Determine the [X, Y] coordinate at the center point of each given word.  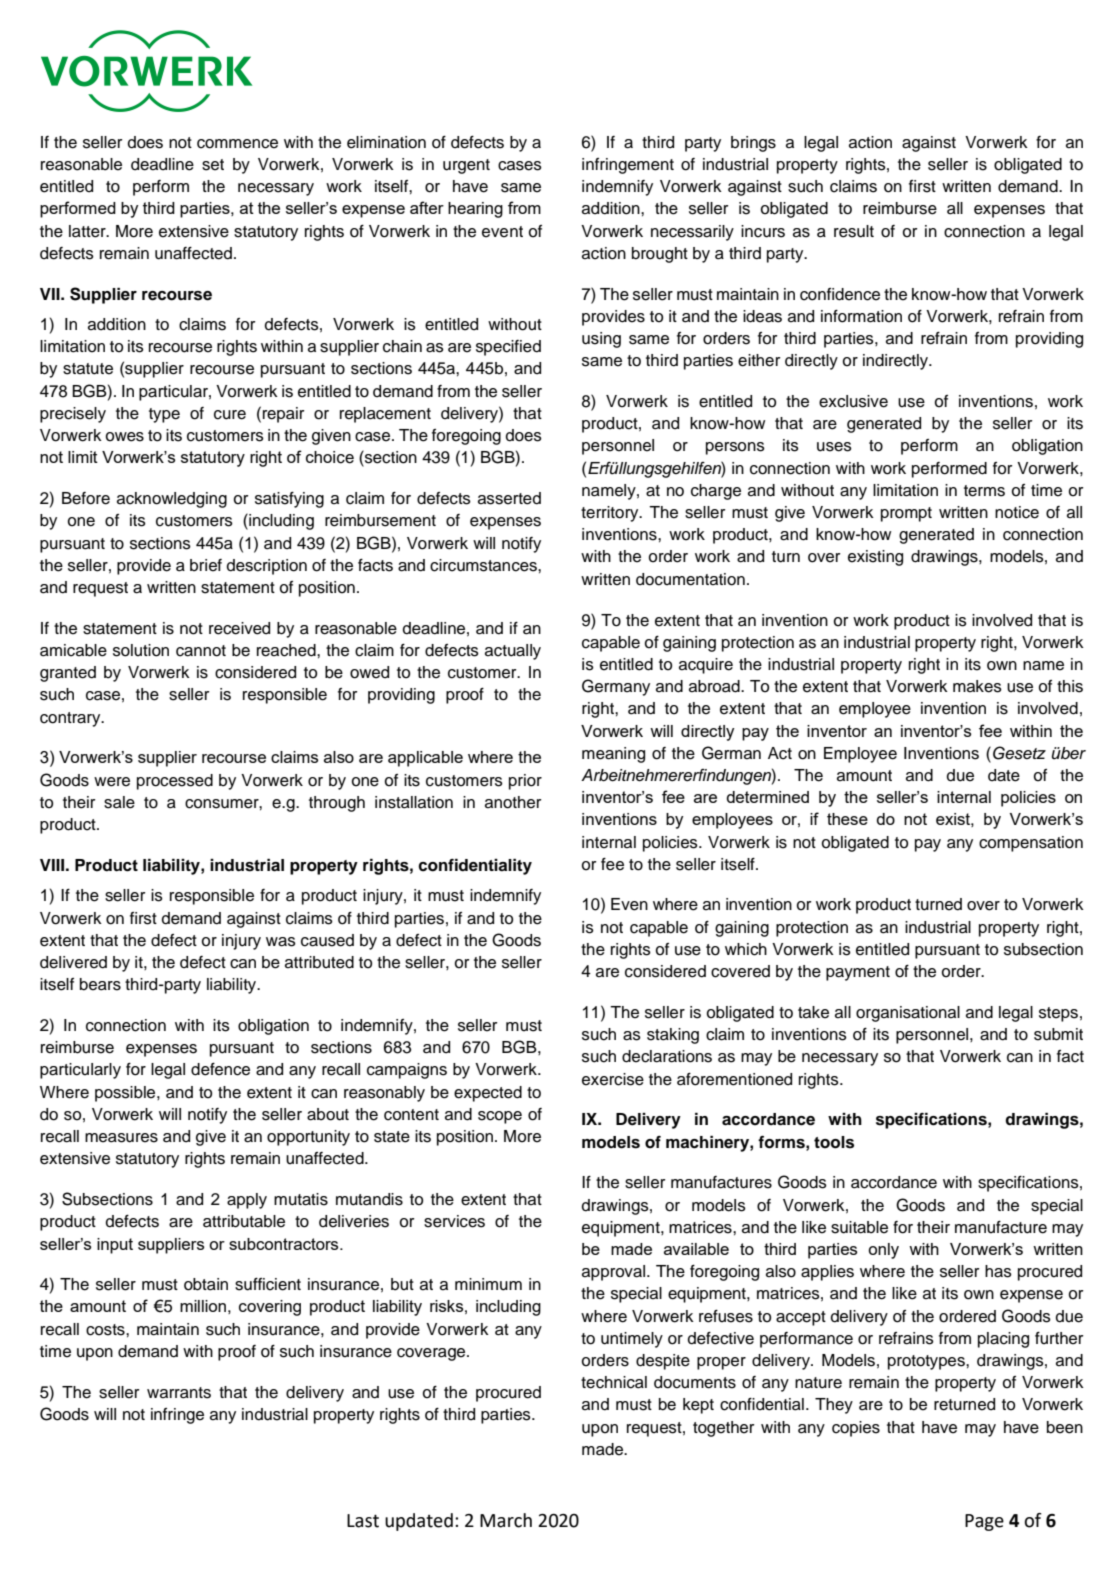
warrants [179, 1393]
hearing [475, 210]
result [854, 231]
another [513, 802]
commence [237, 144]
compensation [1031, 844]
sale [119, 802]
